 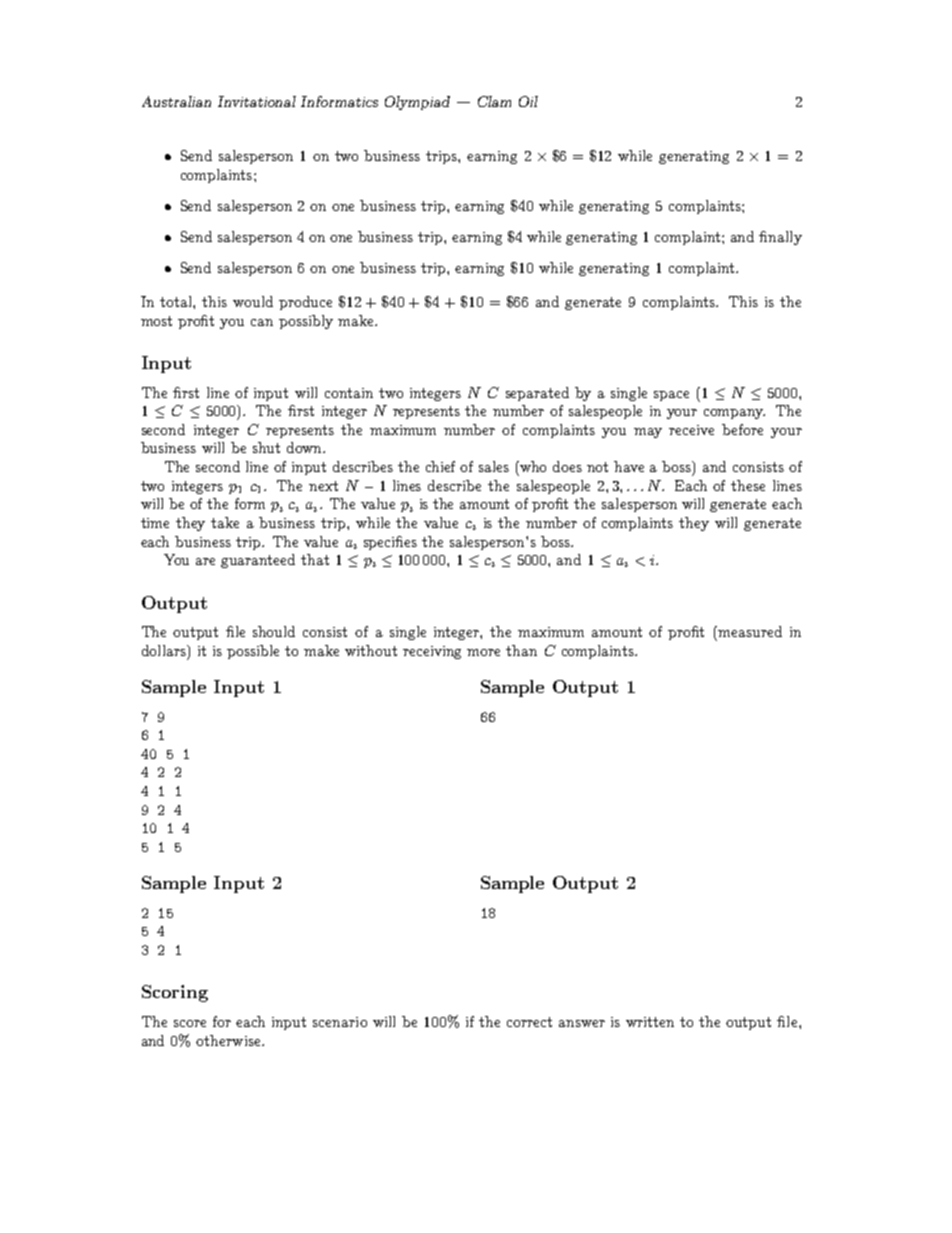 What do you see at coordinates (229, 1040) in the screenshot?
I see `otherwise` at bounding box center [229, 1040].
